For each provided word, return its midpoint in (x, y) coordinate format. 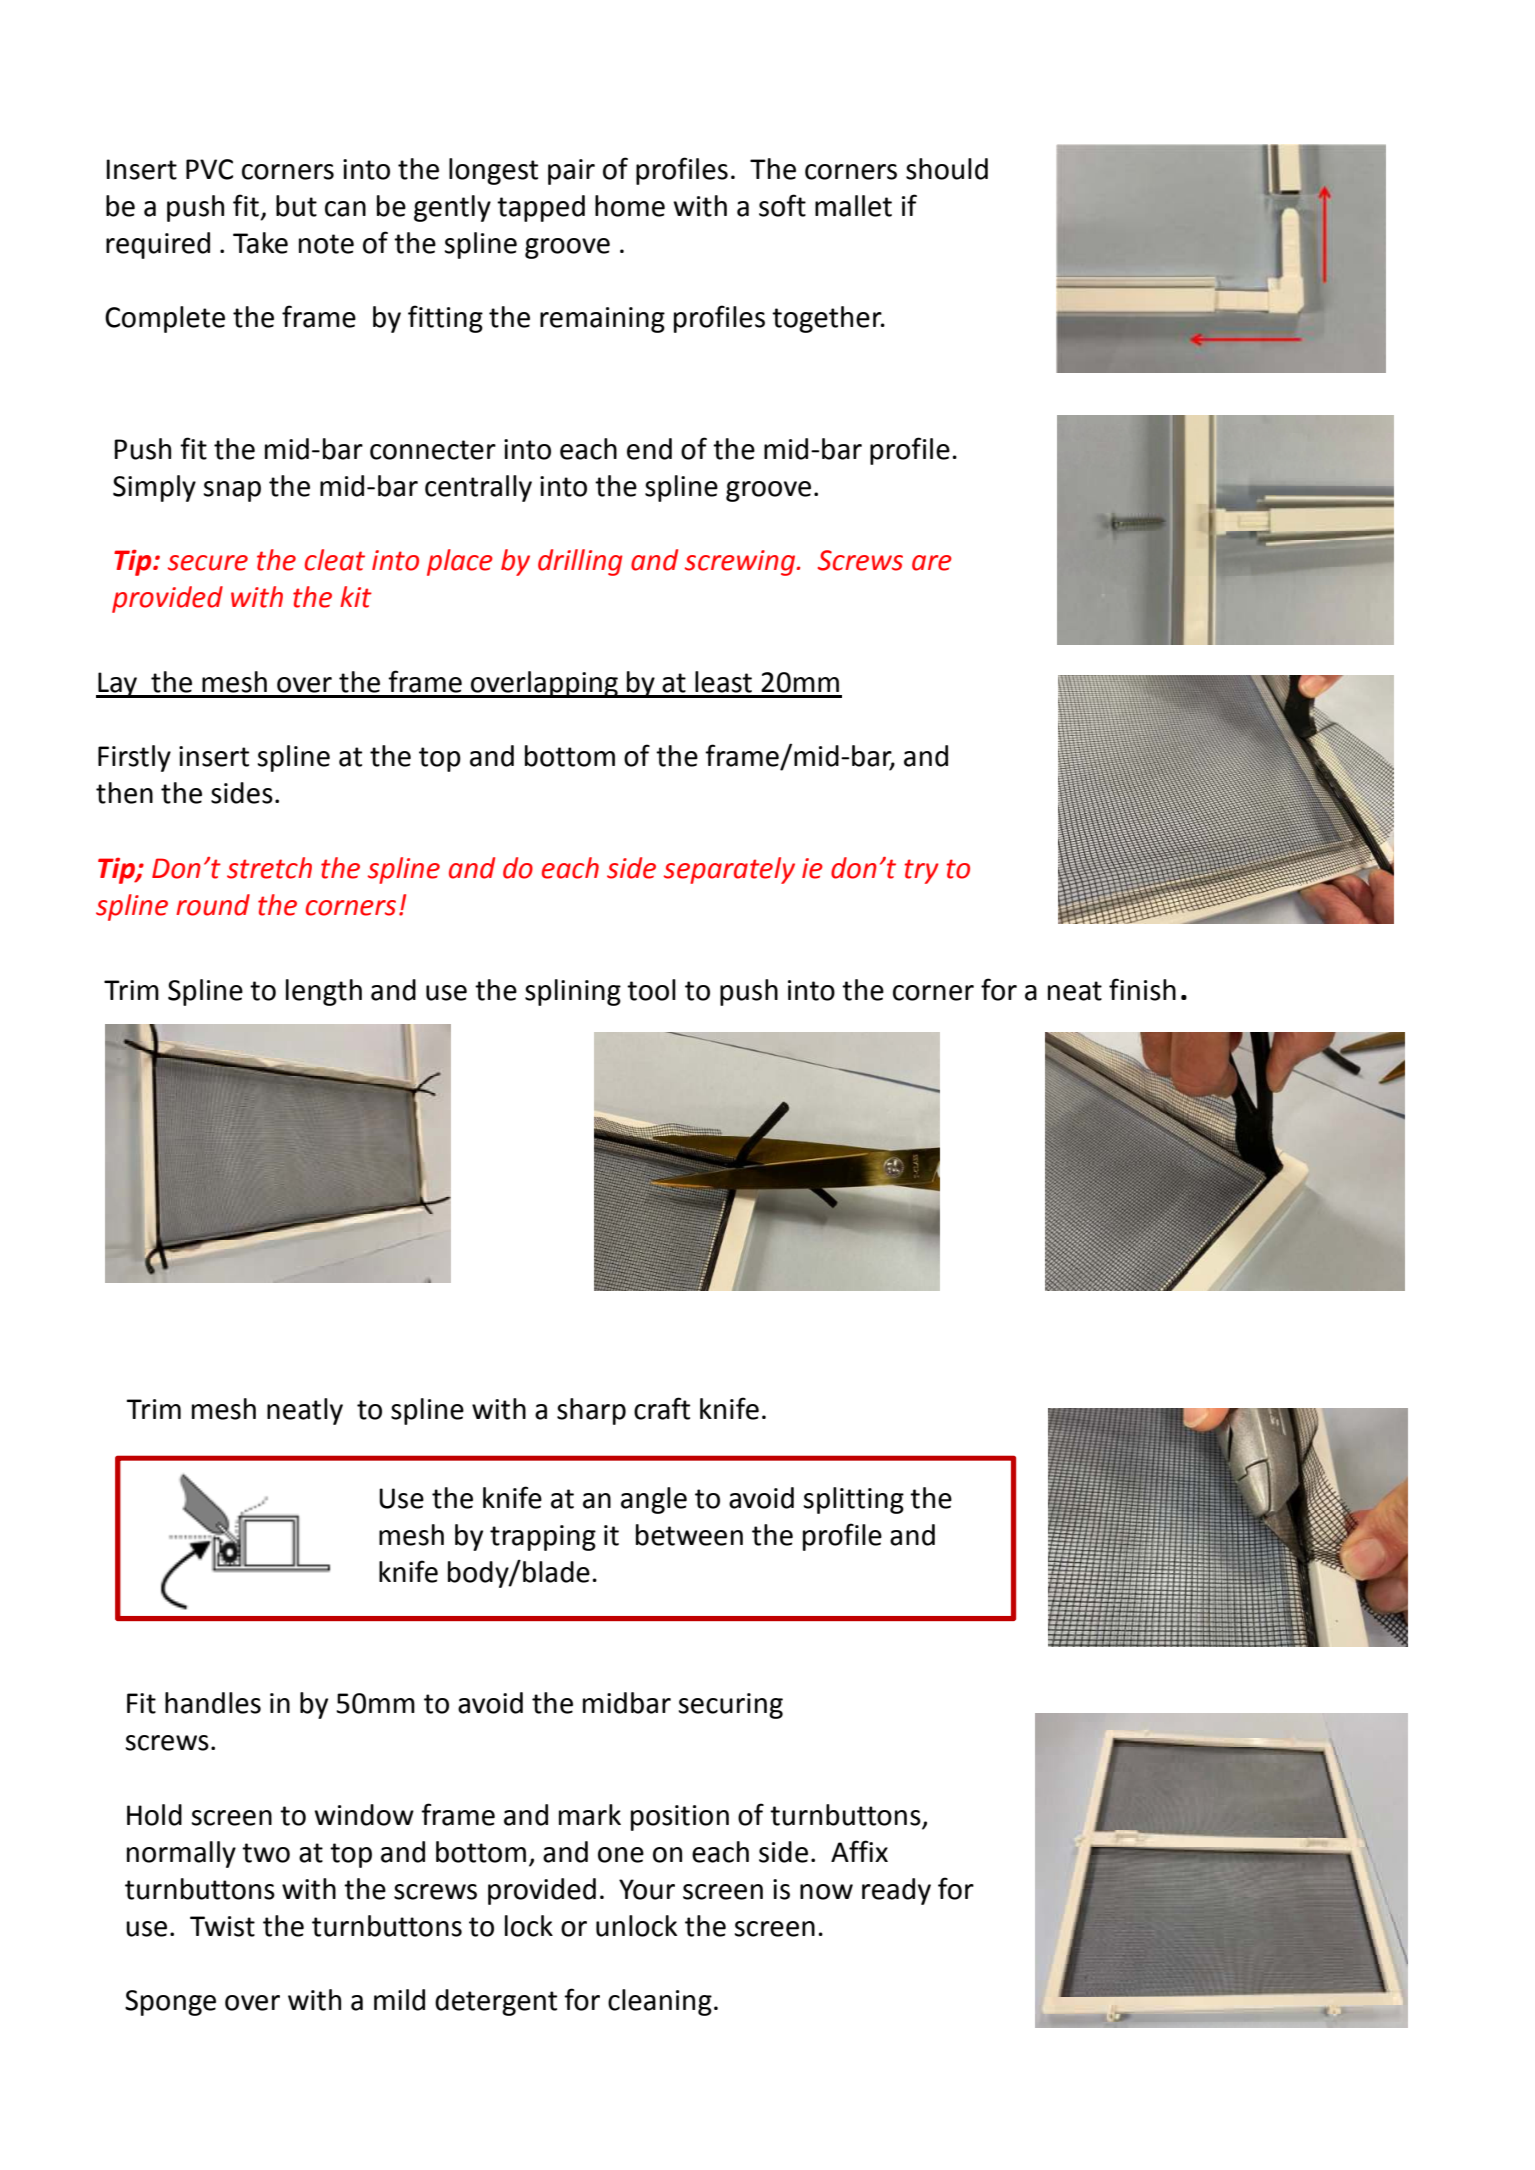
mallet (853, 206)
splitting (854, 1500)
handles (213, 1703)
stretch (269, 868)
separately (729, 870)
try (921, 871)
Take (260, 243)
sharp (591, 1411)
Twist (222, 1926)
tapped (541, 208)
